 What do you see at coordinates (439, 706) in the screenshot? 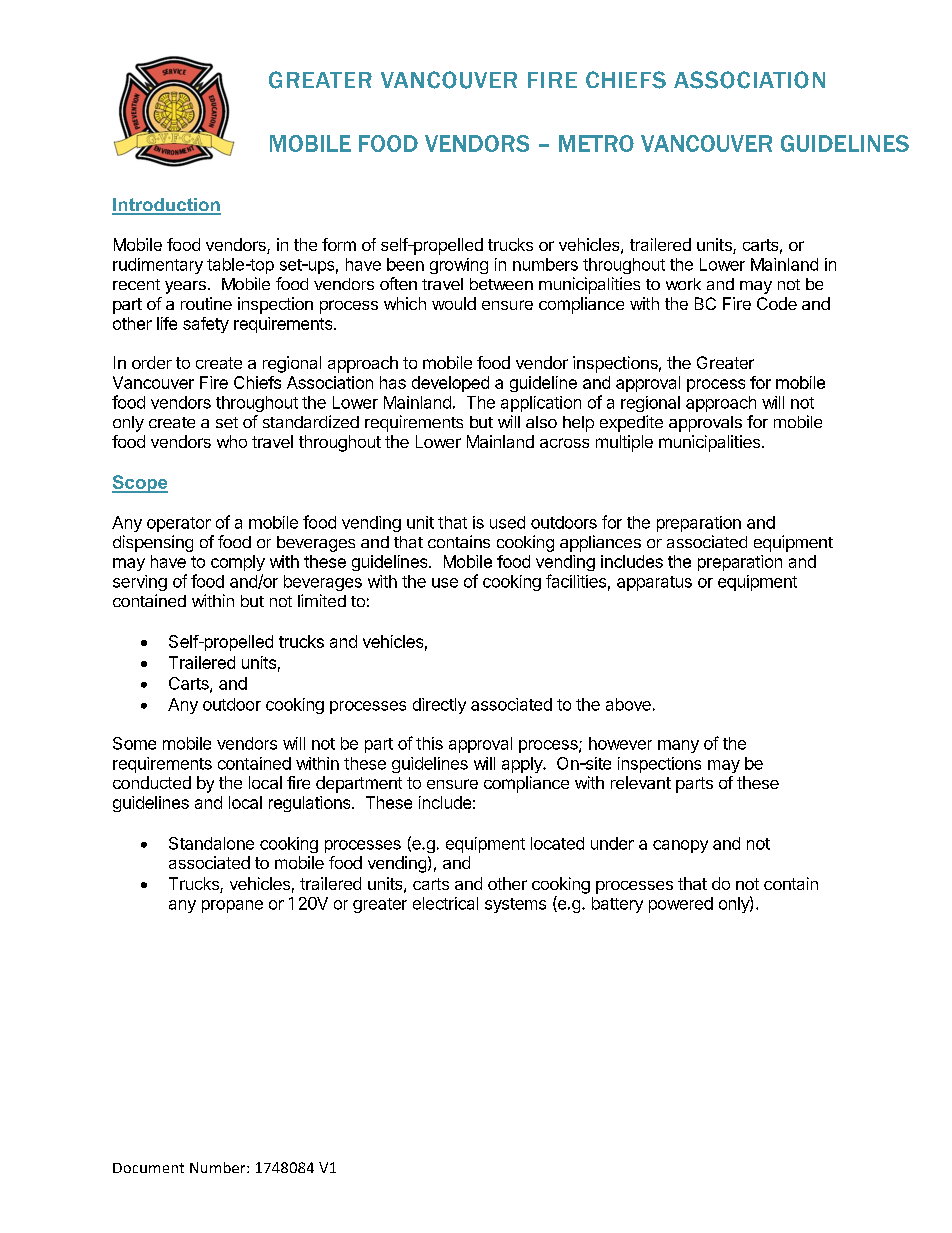
I see `directly` at bounding box center [439, 706].
